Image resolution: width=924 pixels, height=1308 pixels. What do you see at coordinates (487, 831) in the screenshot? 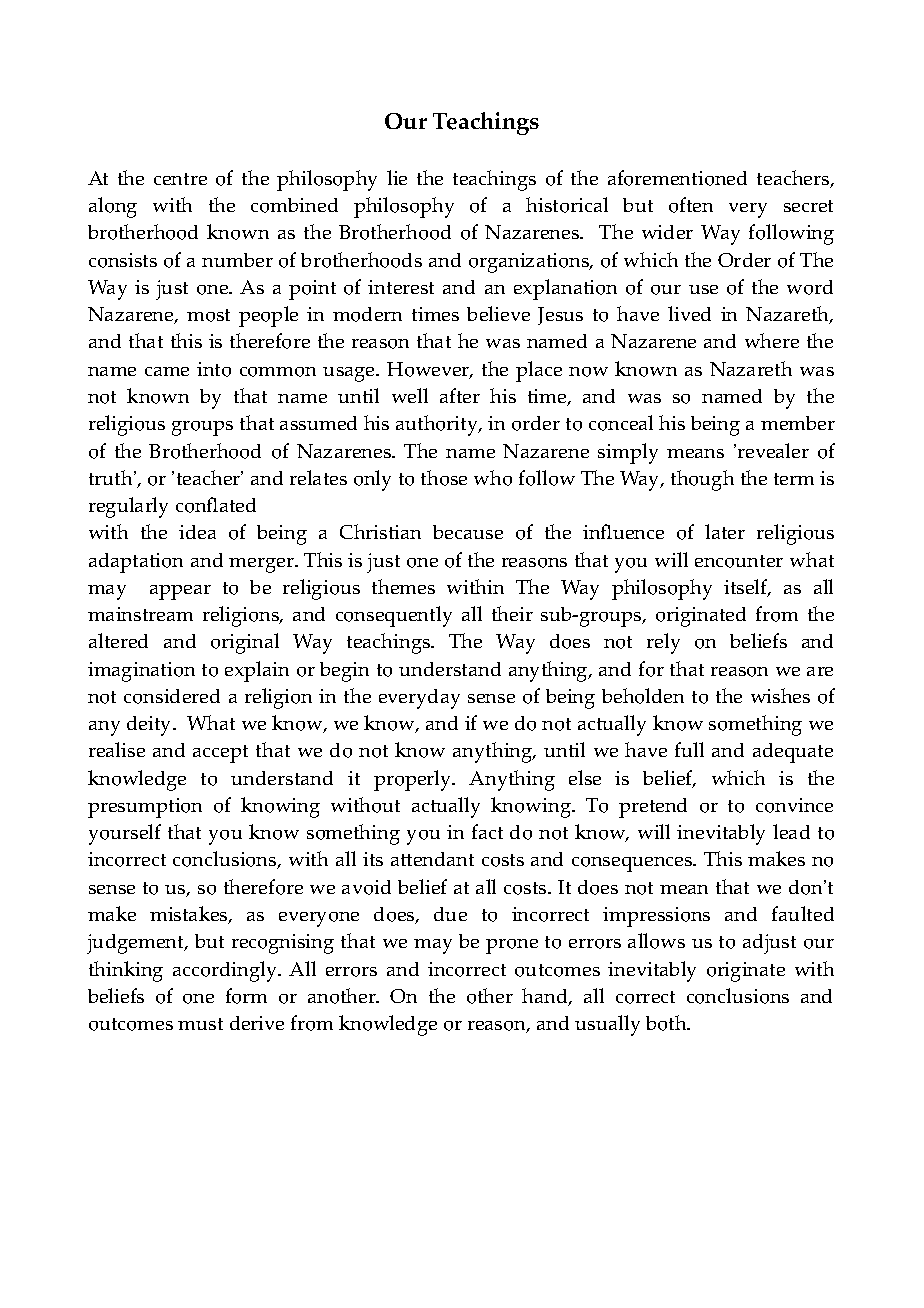
I see `fact` at bounding box center [487, 831].
